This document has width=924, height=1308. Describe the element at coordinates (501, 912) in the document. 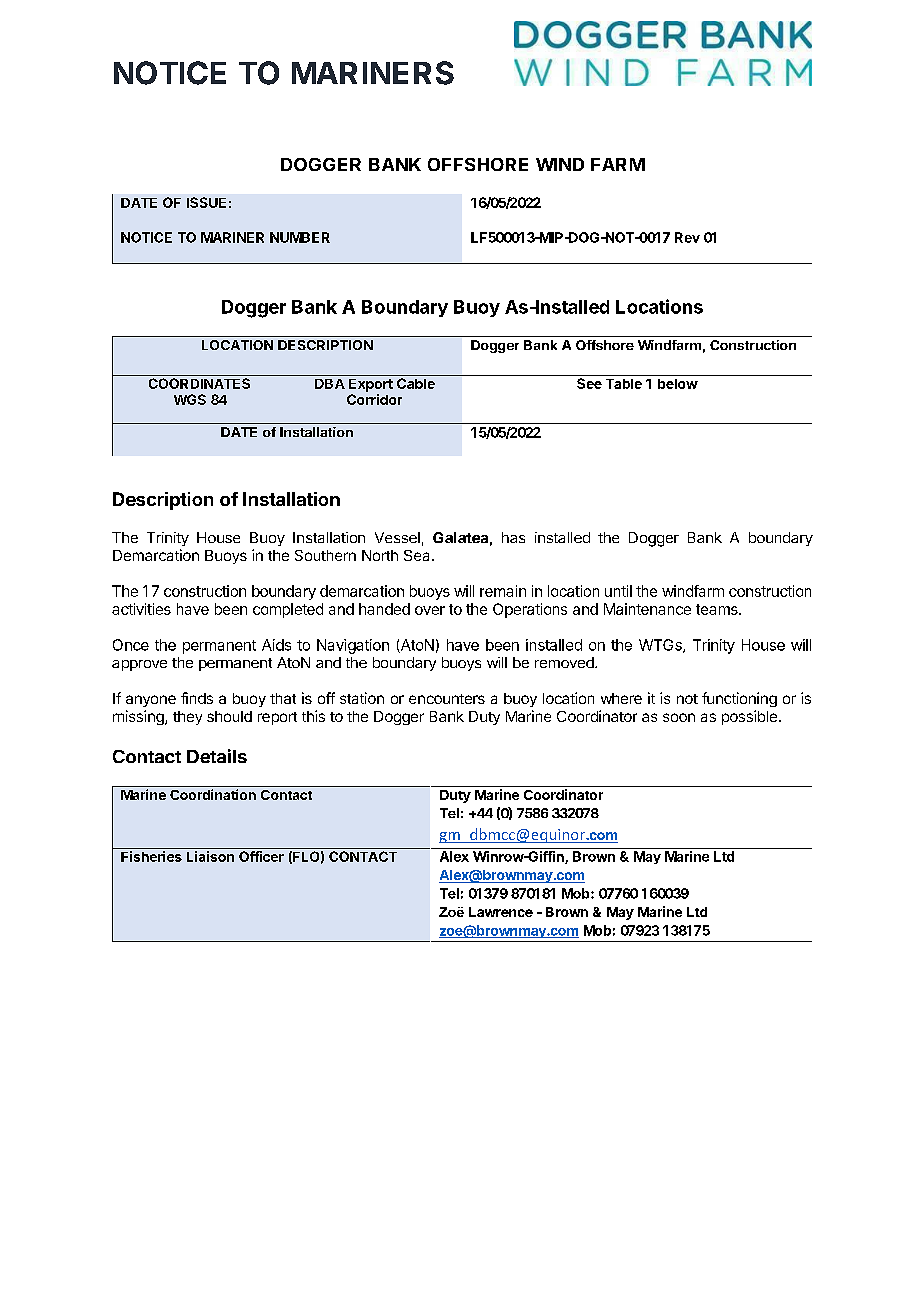

I see `Lawrence` at that location.
